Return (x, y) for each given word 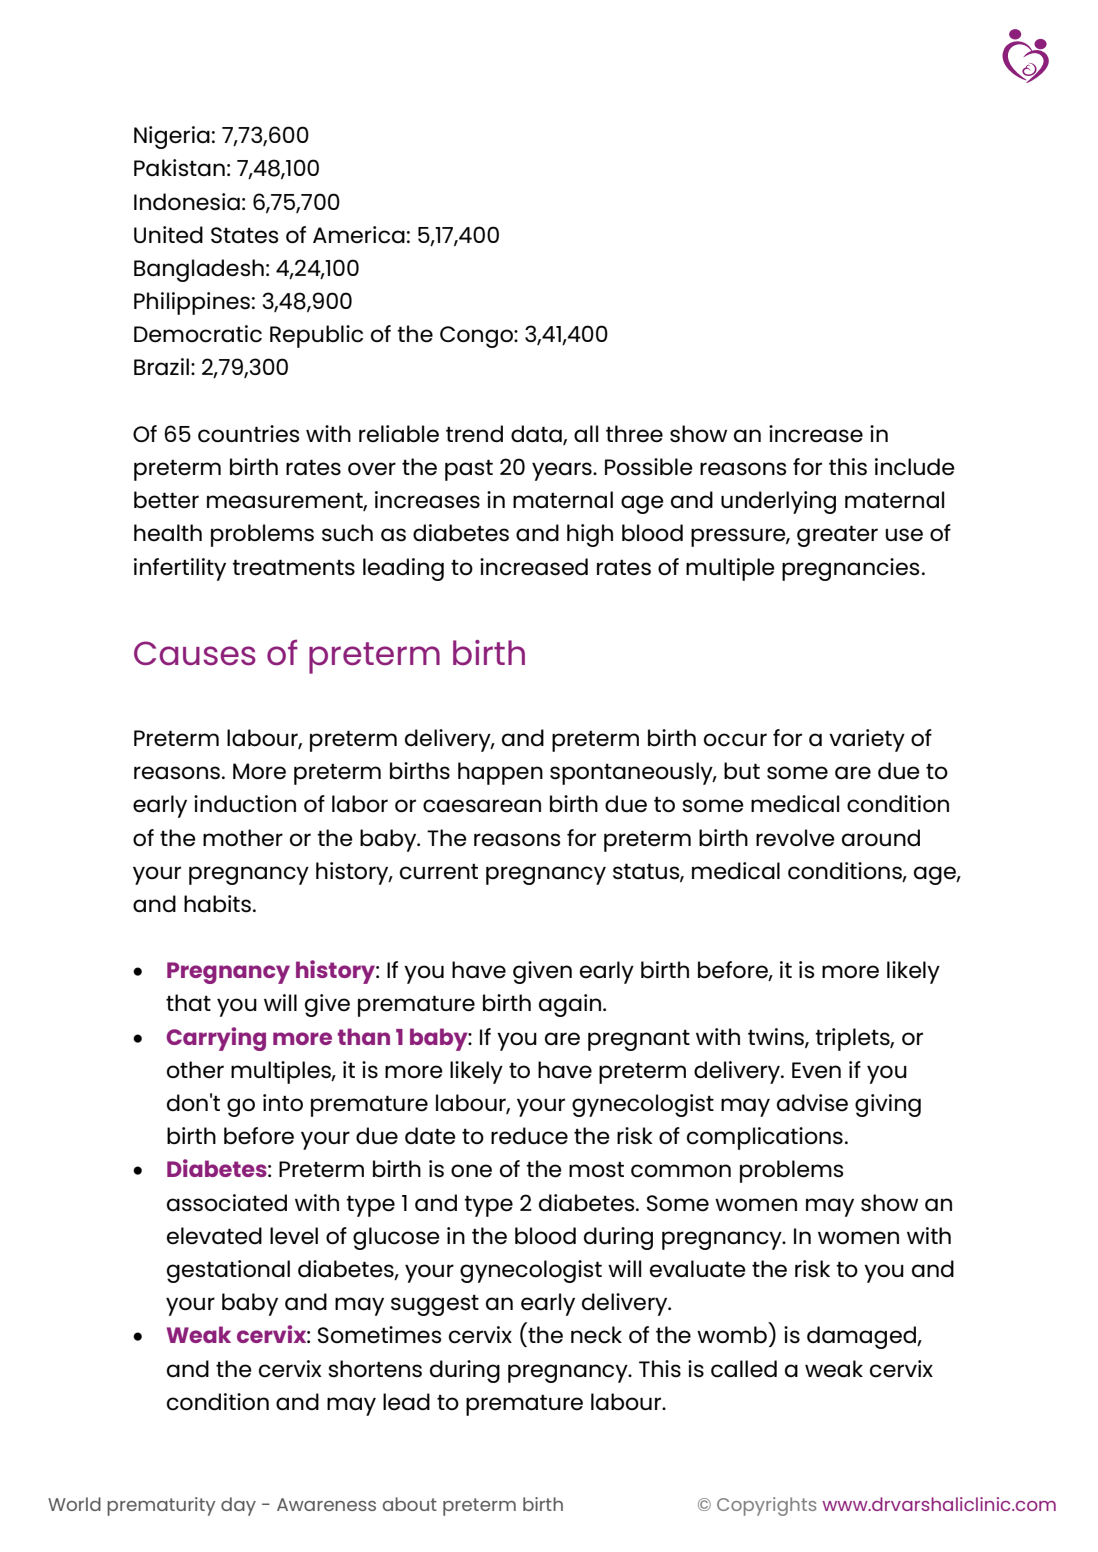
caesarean (482, 806)
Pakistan (179, 168)
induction (245, 804)
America (359, 235)
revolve (795, 838)
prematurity (161, 1506)
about (410, 1504)
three (634, 434)
